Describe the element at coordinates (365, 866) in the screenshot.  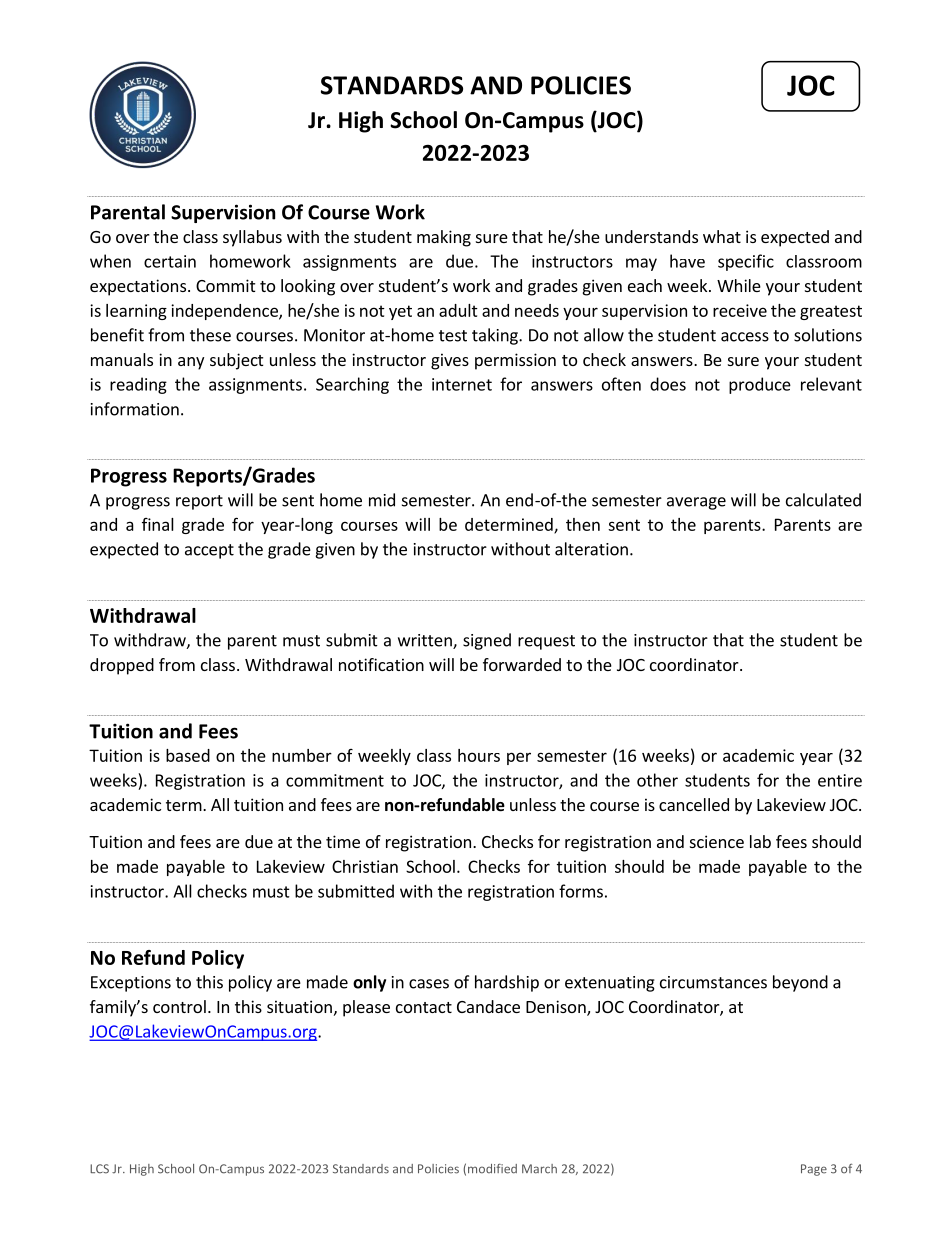
I see `Christian` at that location.
